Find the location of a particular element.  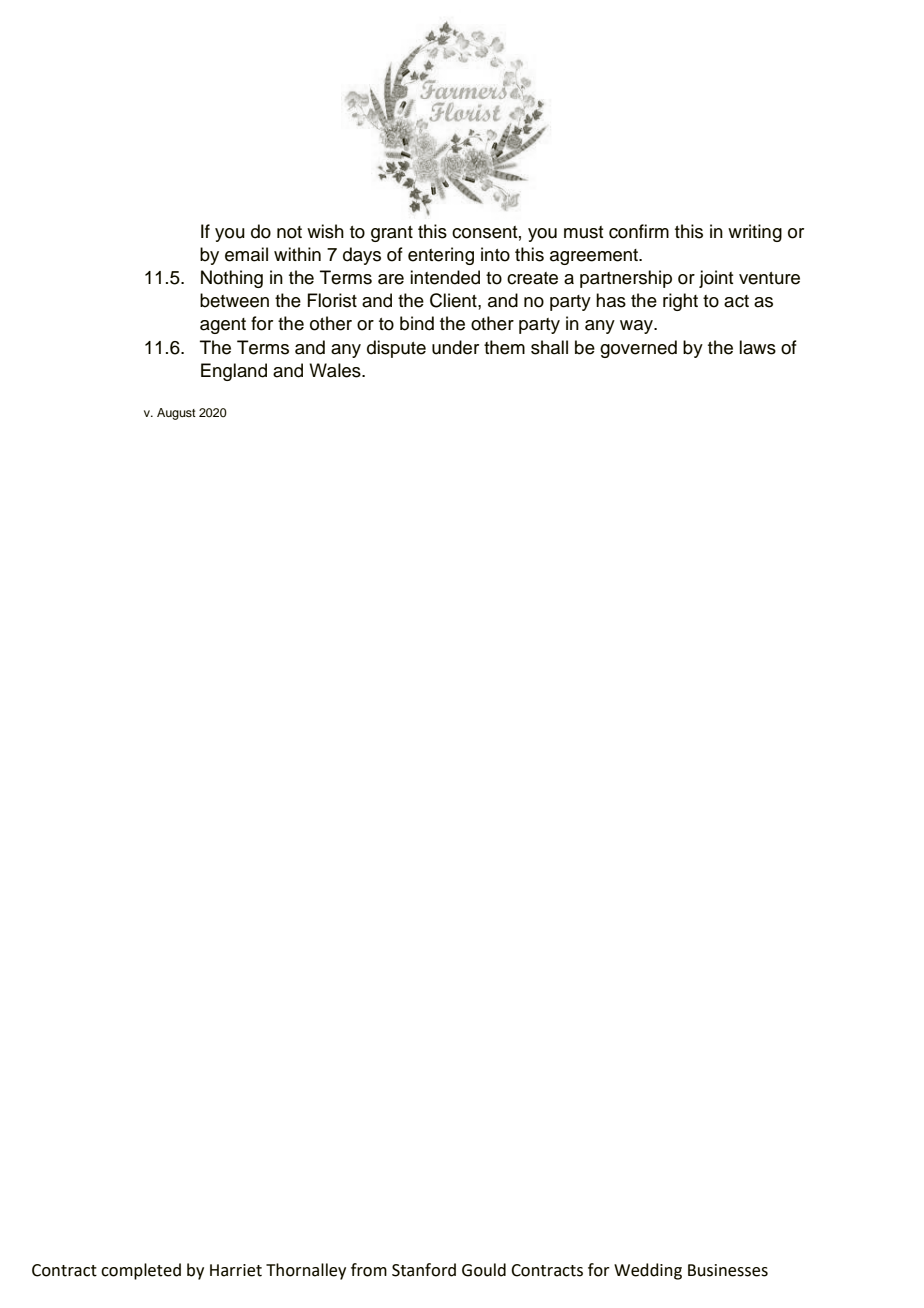

Nothing is located at coordinates (232, 279).
